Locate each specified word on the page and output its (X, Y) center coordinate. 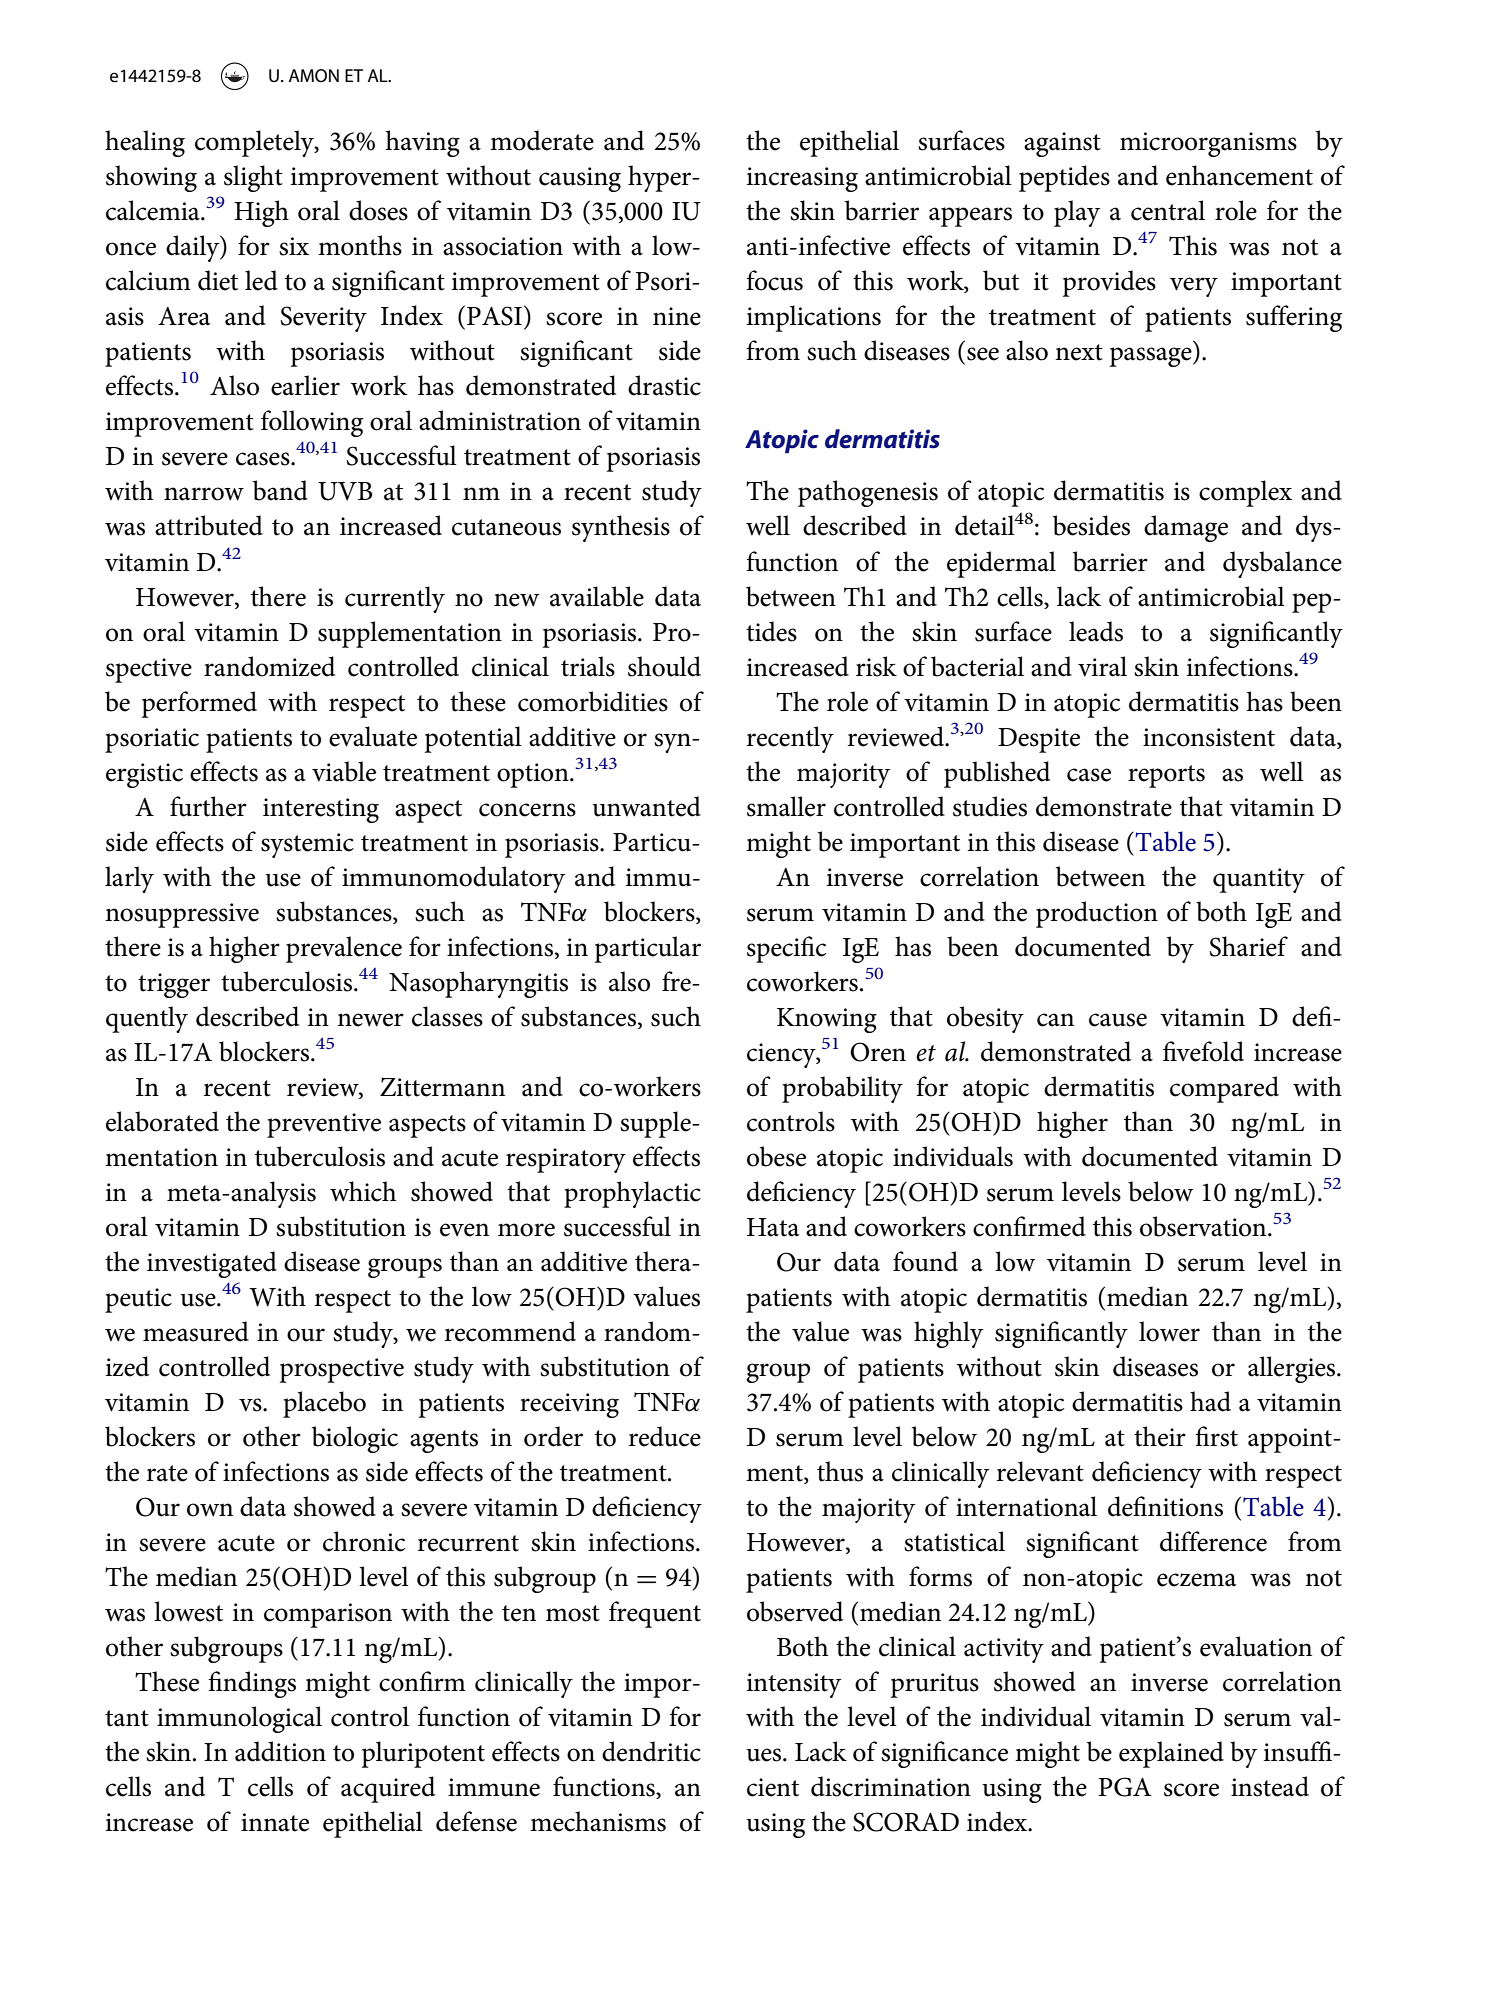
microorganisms (1208, 144)
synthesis (621, 528)
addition (280, 1751)
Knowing (827, 1020)
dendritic (651, 1751)
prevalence (344, 949)
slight (253, 178)
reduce (665, 1436)
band (280, 490)
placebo (324, 1404)
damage (1186, 528)
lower (1169, 1331)
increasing (802, 179)
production (1097, 914)
